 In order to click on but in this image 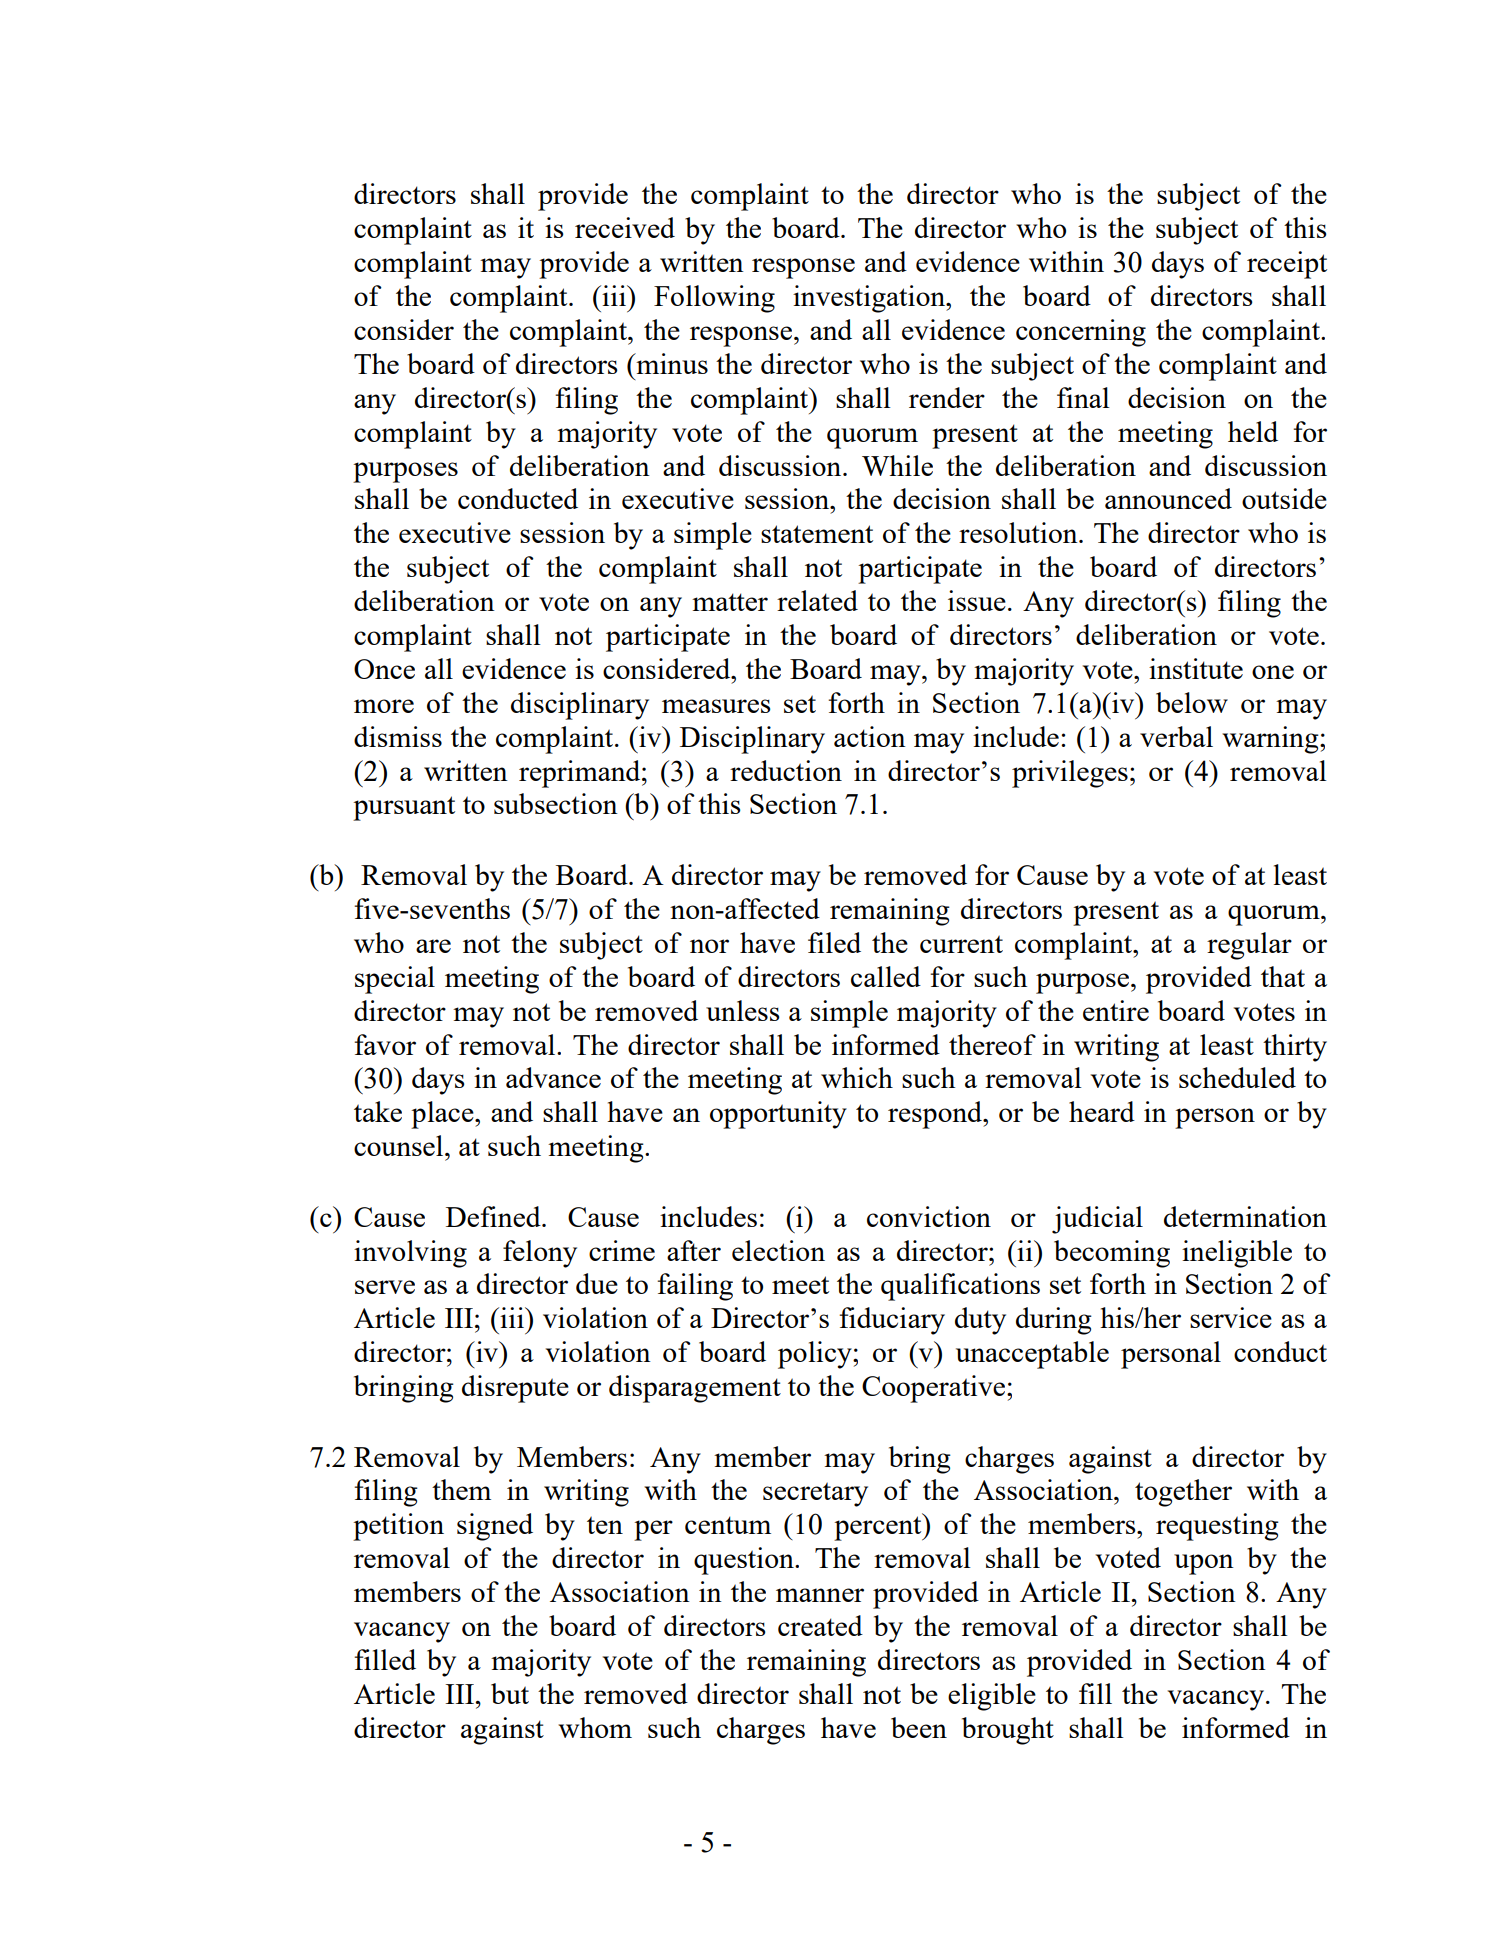, I will do `click(510, 1693)`.
